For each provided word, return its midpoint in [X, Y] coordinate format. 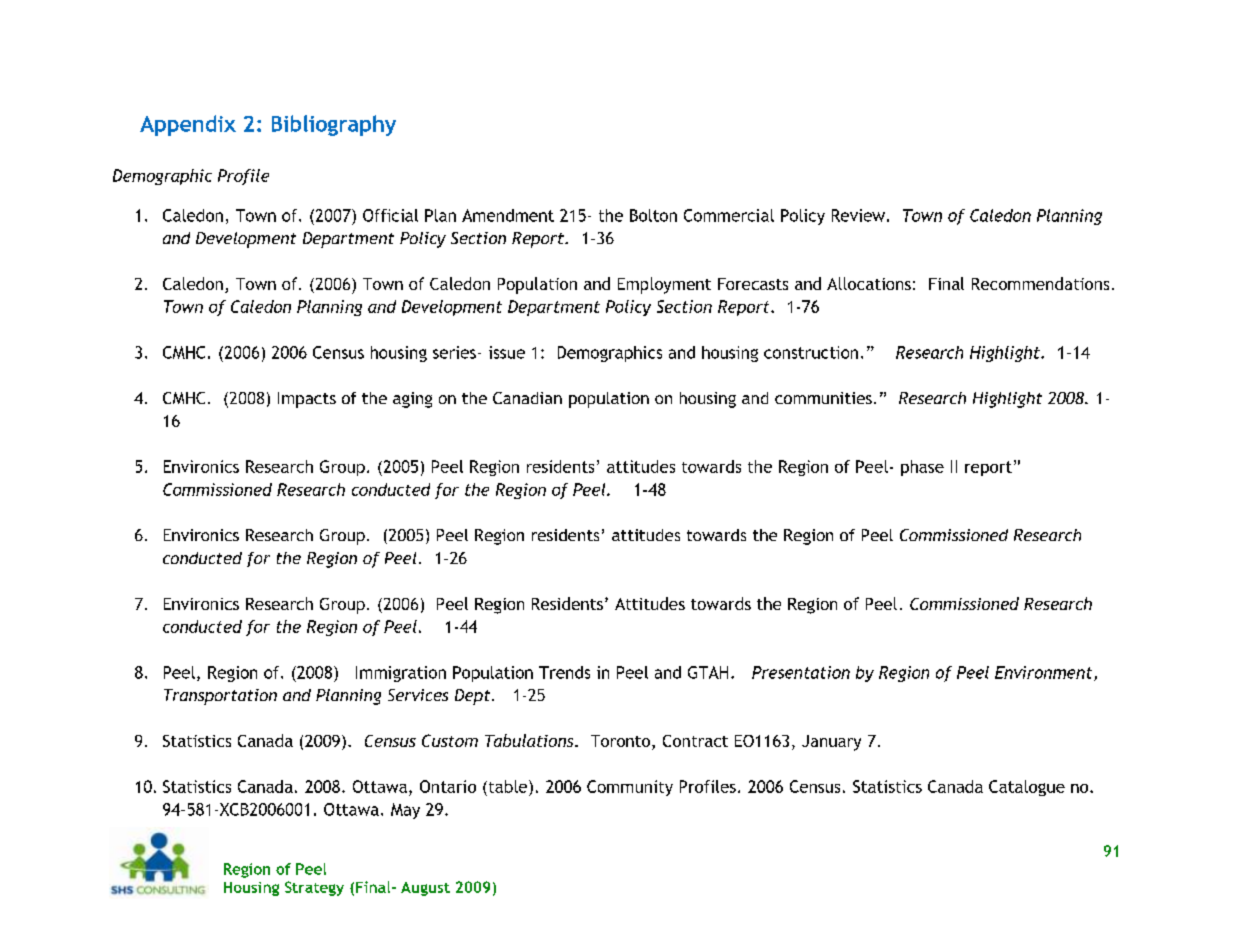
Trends [564, 672]
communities [823, 398]
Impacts [307, 400]
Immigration [401, 674]
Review [858, 215]
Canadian [527, 398]
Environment [1045, 673]
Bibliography [334, 125]
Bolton [653, 215]
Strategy [314, 888]
